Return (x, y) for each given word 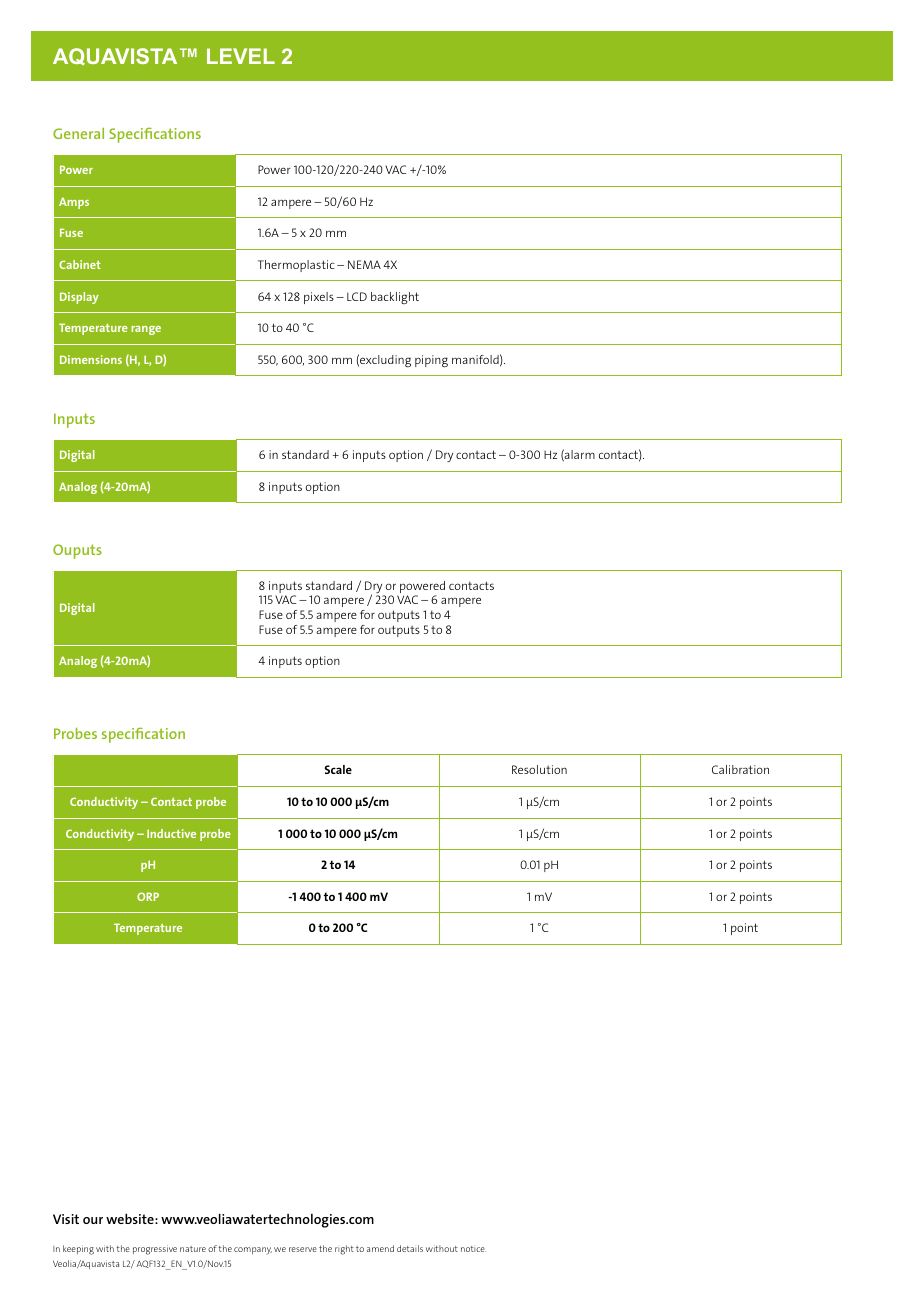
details (410, 1248)
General (78, 133)
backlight (395, 298)
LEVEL (241, 56)
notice (473, 1249)
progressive (155, 1250)
